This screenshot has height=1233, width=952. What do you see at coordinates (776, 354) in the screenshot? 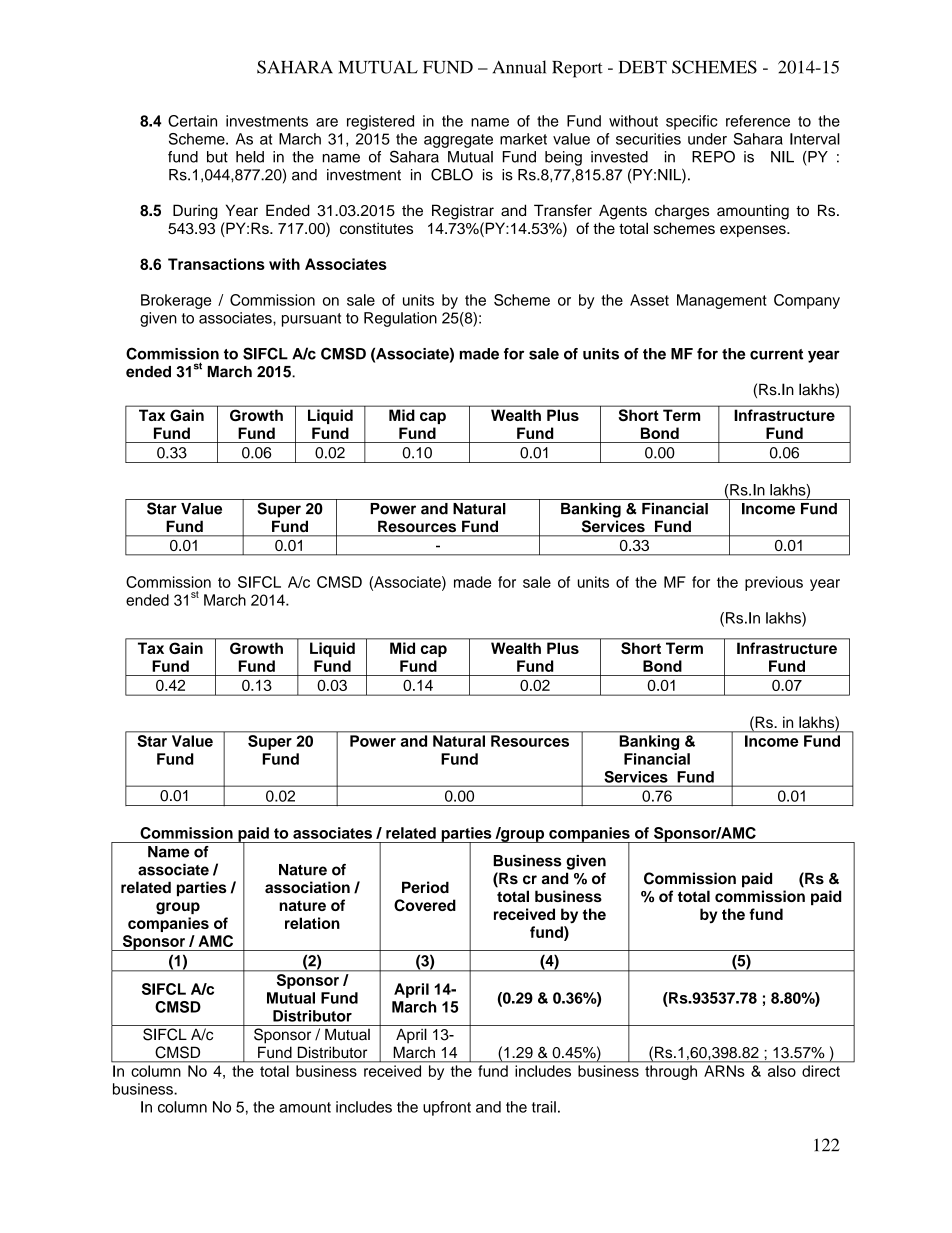
I see `current` at bounding box center [776, 354].
